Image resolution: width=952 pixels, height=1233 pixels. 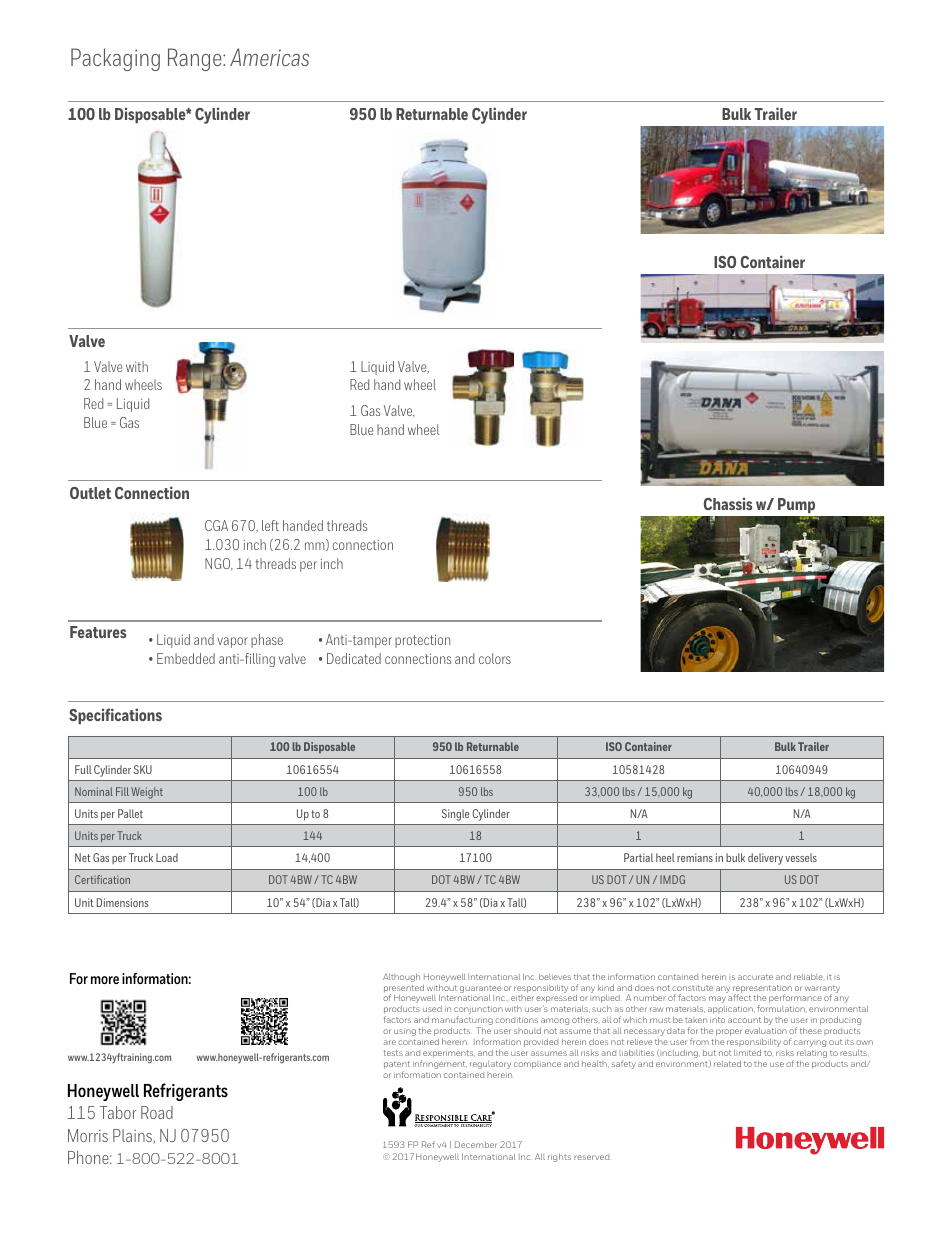 What do you see at coordinates (186, 658) in the screenshot?
I see `Embedded` at bounding box center [186, 658].
